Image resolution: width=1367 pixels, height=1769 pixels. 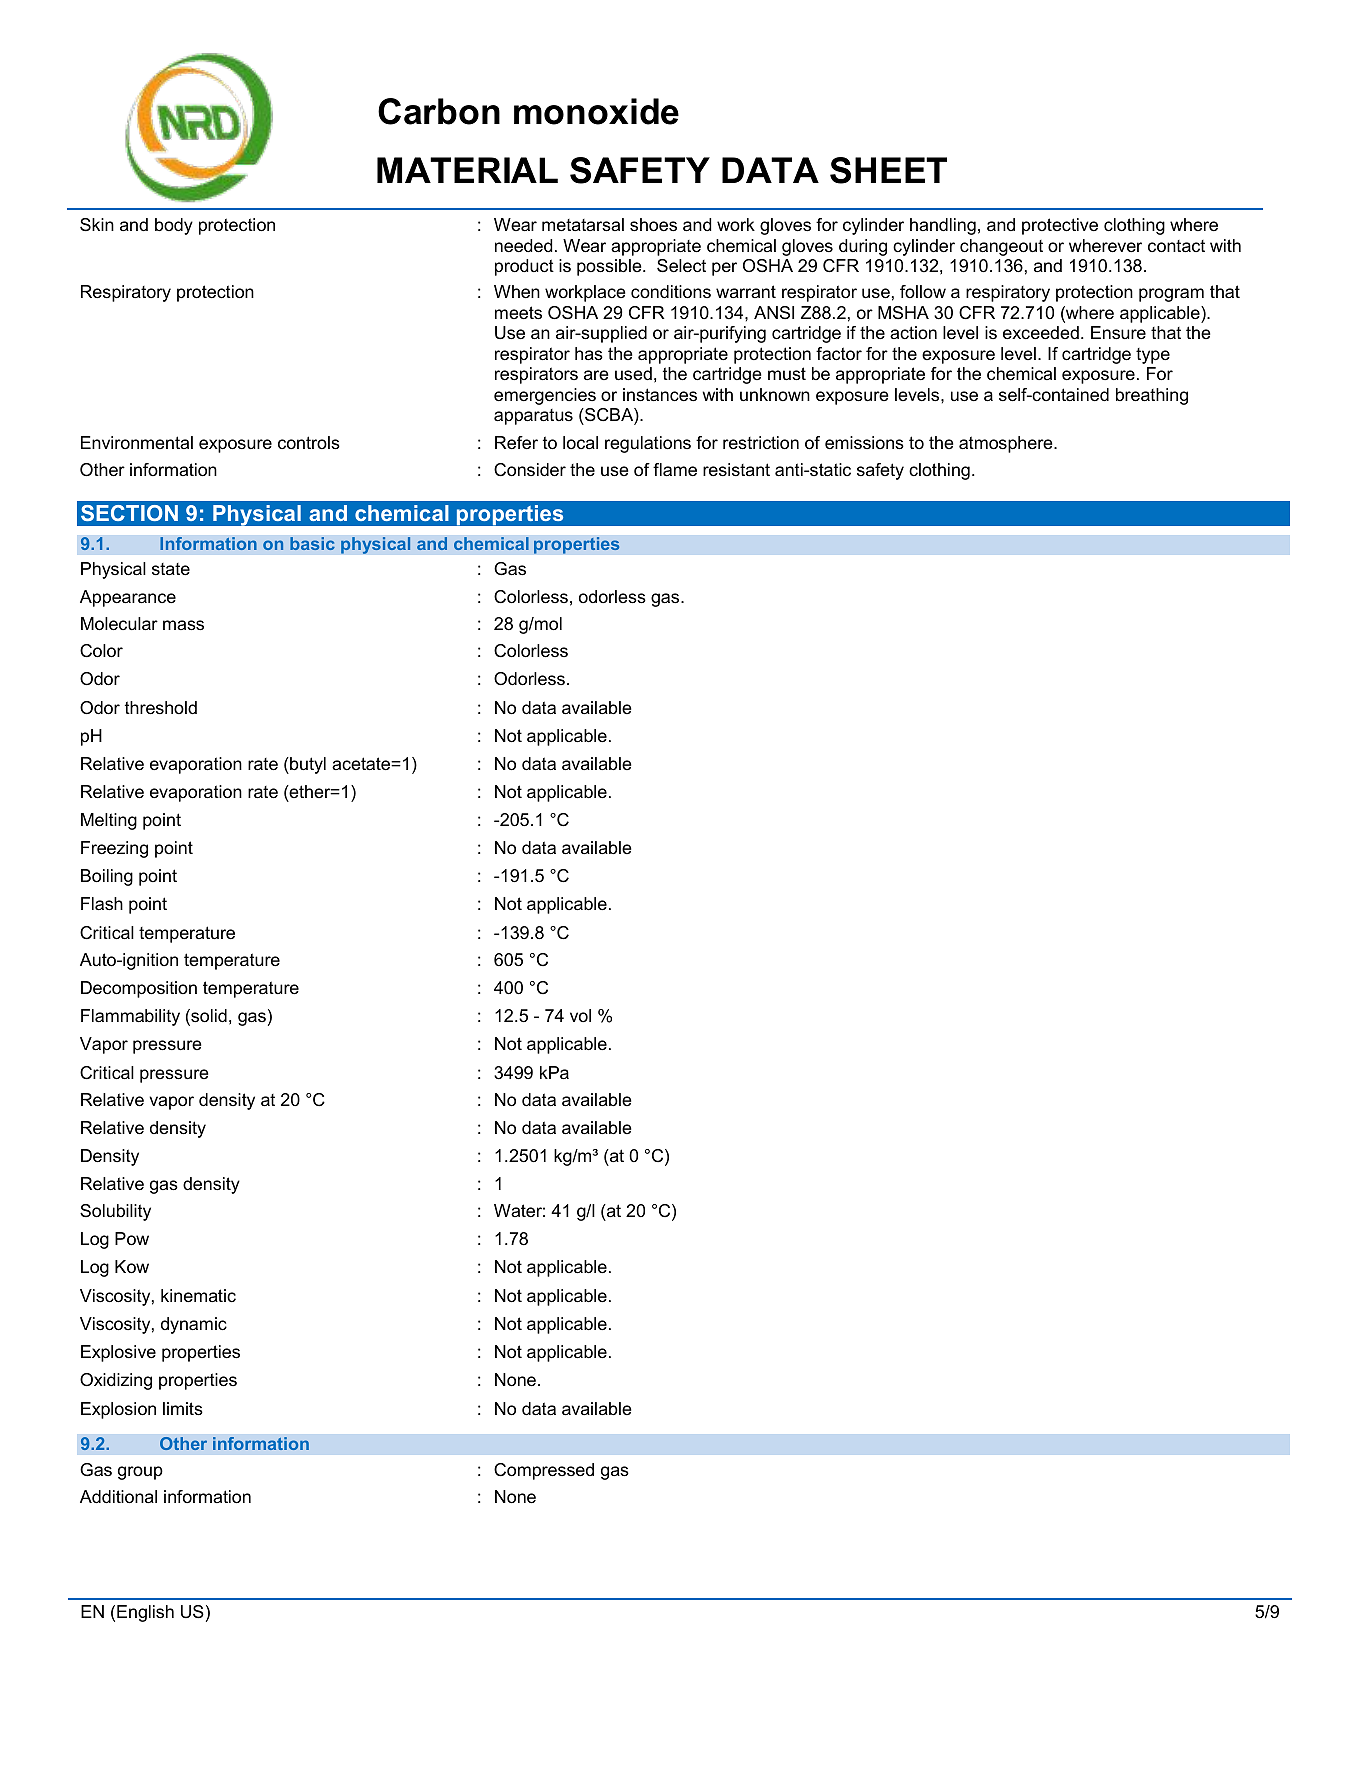 I want to click on monoxide, so click(x=596, y=111).
